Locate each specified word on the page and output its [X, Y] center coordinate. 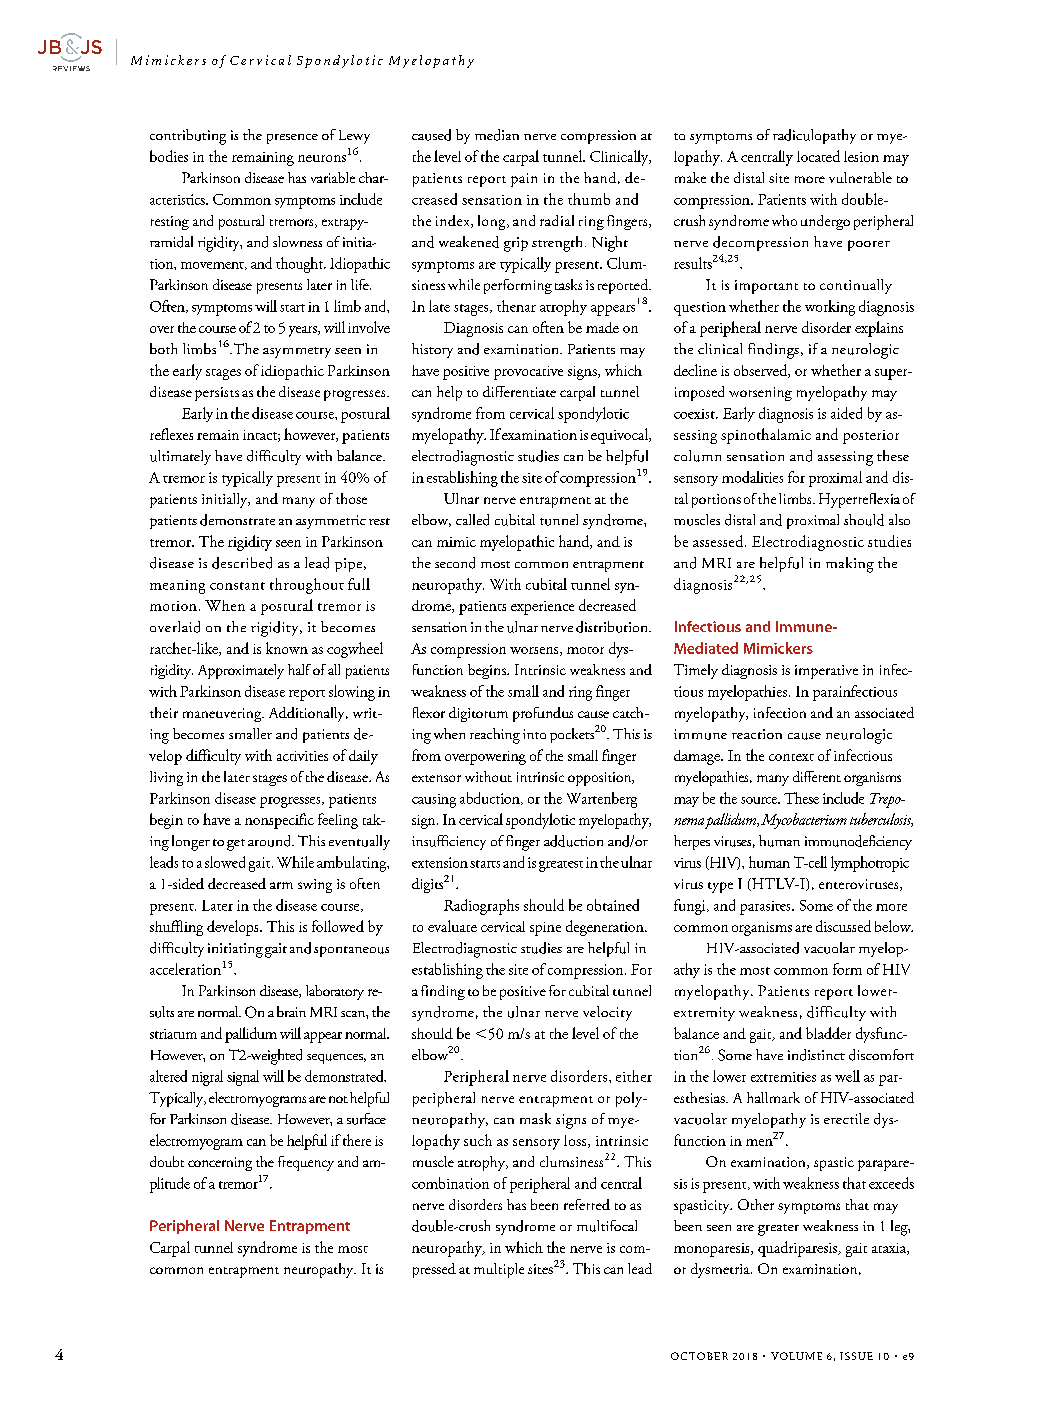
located [818, 156]
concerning [220, 1164]
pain [524, 180]
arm [281, 885]
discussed [843, 926]
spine [545, 929]
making [850, 565]
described [242, 563]
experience [542, 608]
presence [292, 139]
